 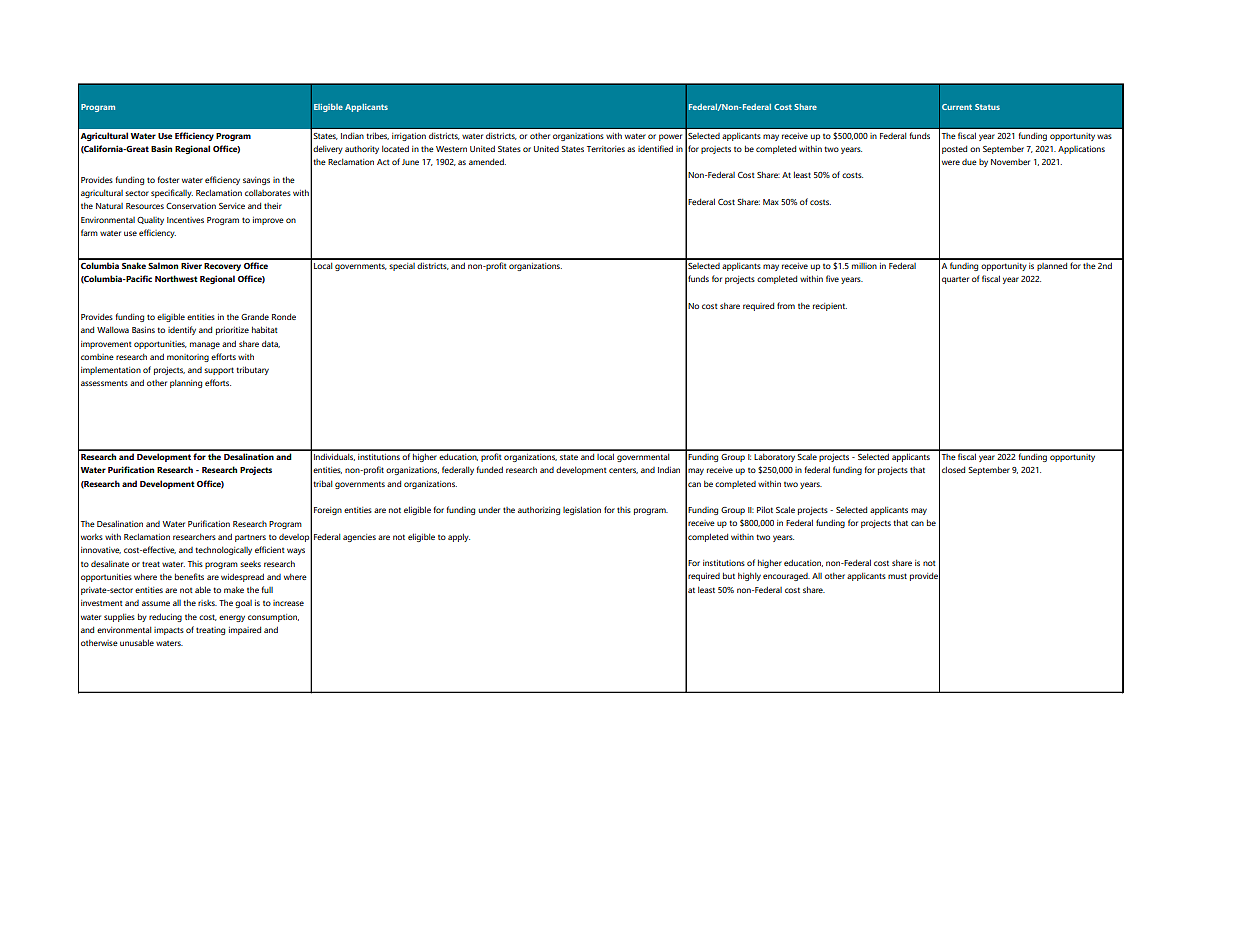 I want to click on Max, so click(x=771, y=202).
